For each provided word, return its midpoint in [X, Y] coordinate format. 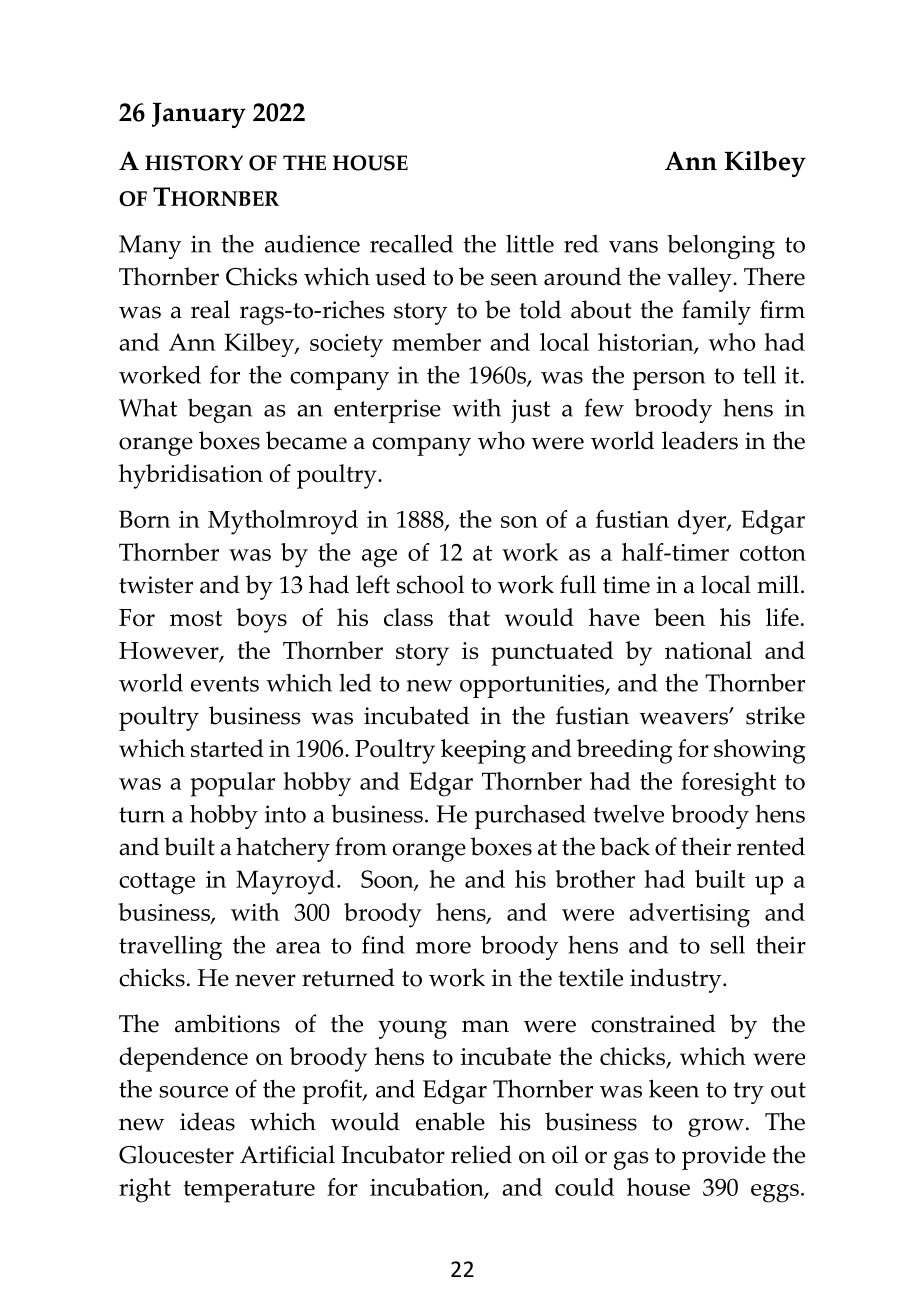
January [199, 115]
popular [232, 784]
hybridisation [191, 476]
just [530, 411]
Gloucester [176, 1154]
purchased [530, 816]
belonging [721, 247]
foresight [728, 784]
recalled [411, 243]
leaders [700, 440]
